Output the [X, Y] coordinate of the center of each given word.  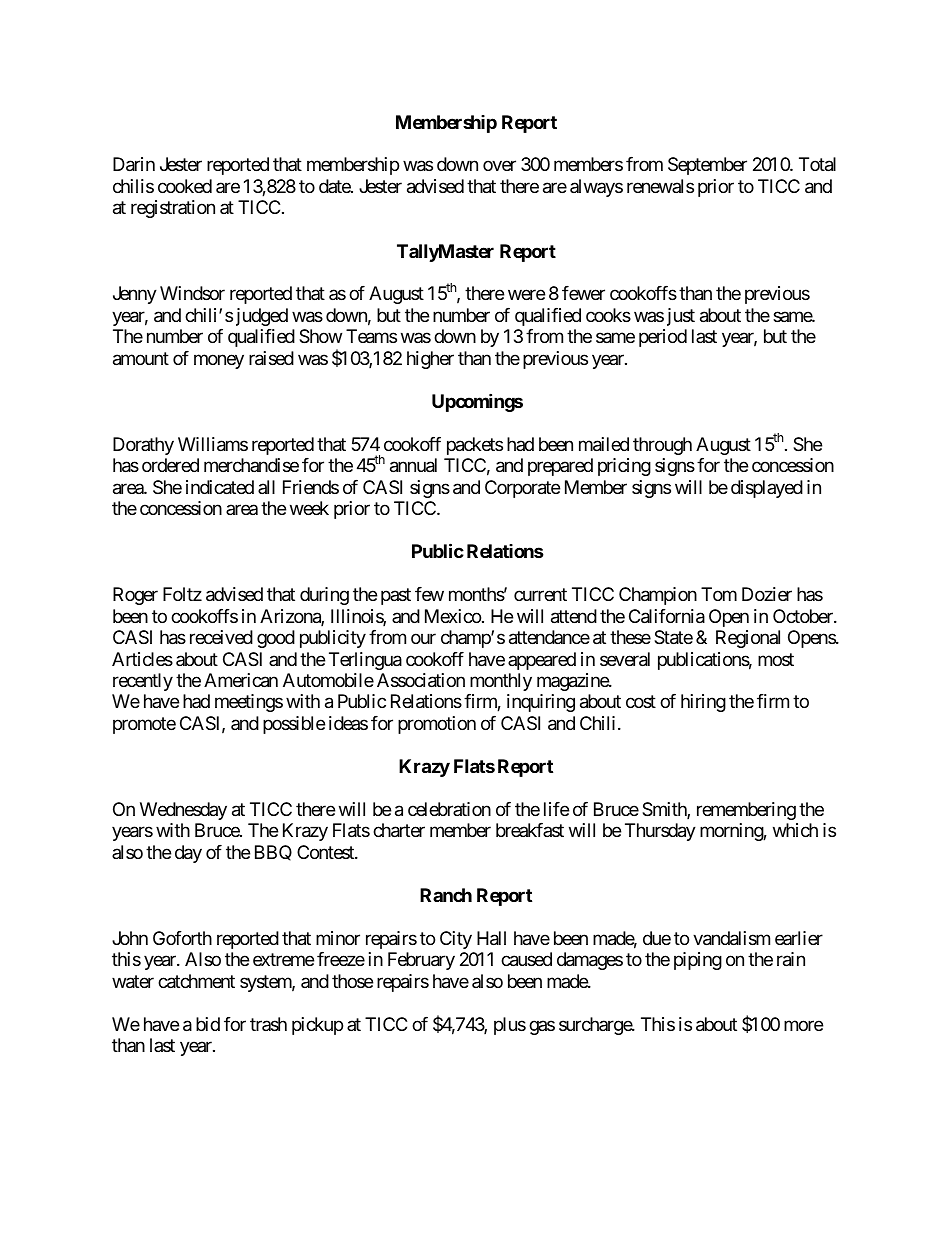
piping [698, 961]
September [707, 166]
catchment [196, 981]
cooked [185, 186]
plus [510, 1026]
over [499, 166]
